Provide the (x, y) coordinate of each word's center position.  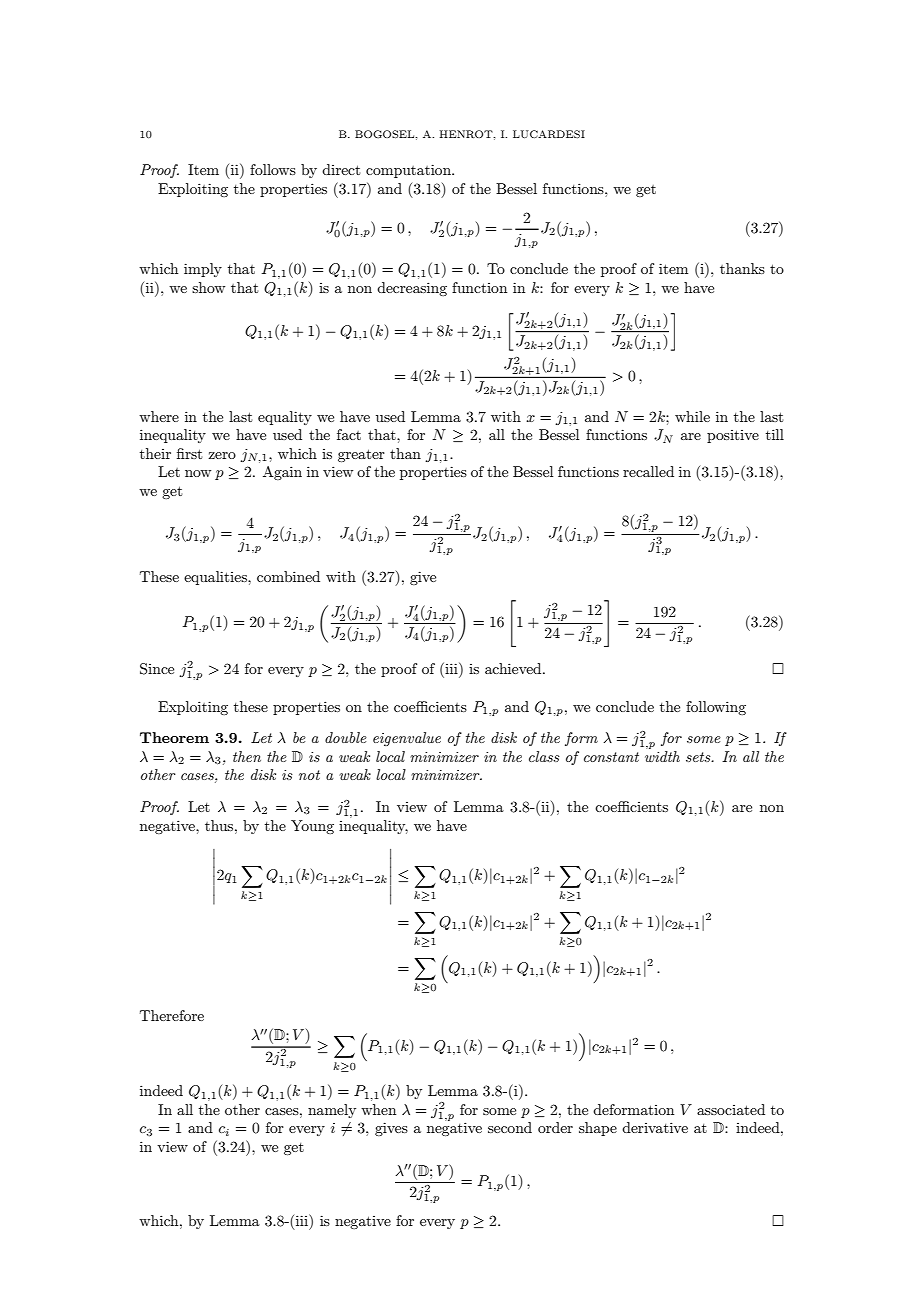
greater (361, 455)
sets (699, 757)
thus (220, 825)
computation (409, 171)
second (510, 1127)
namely (332, 1111)
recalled (648, 471)
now (198, 473)
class (544, 756)
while (692, 416)
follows (273, 169)
